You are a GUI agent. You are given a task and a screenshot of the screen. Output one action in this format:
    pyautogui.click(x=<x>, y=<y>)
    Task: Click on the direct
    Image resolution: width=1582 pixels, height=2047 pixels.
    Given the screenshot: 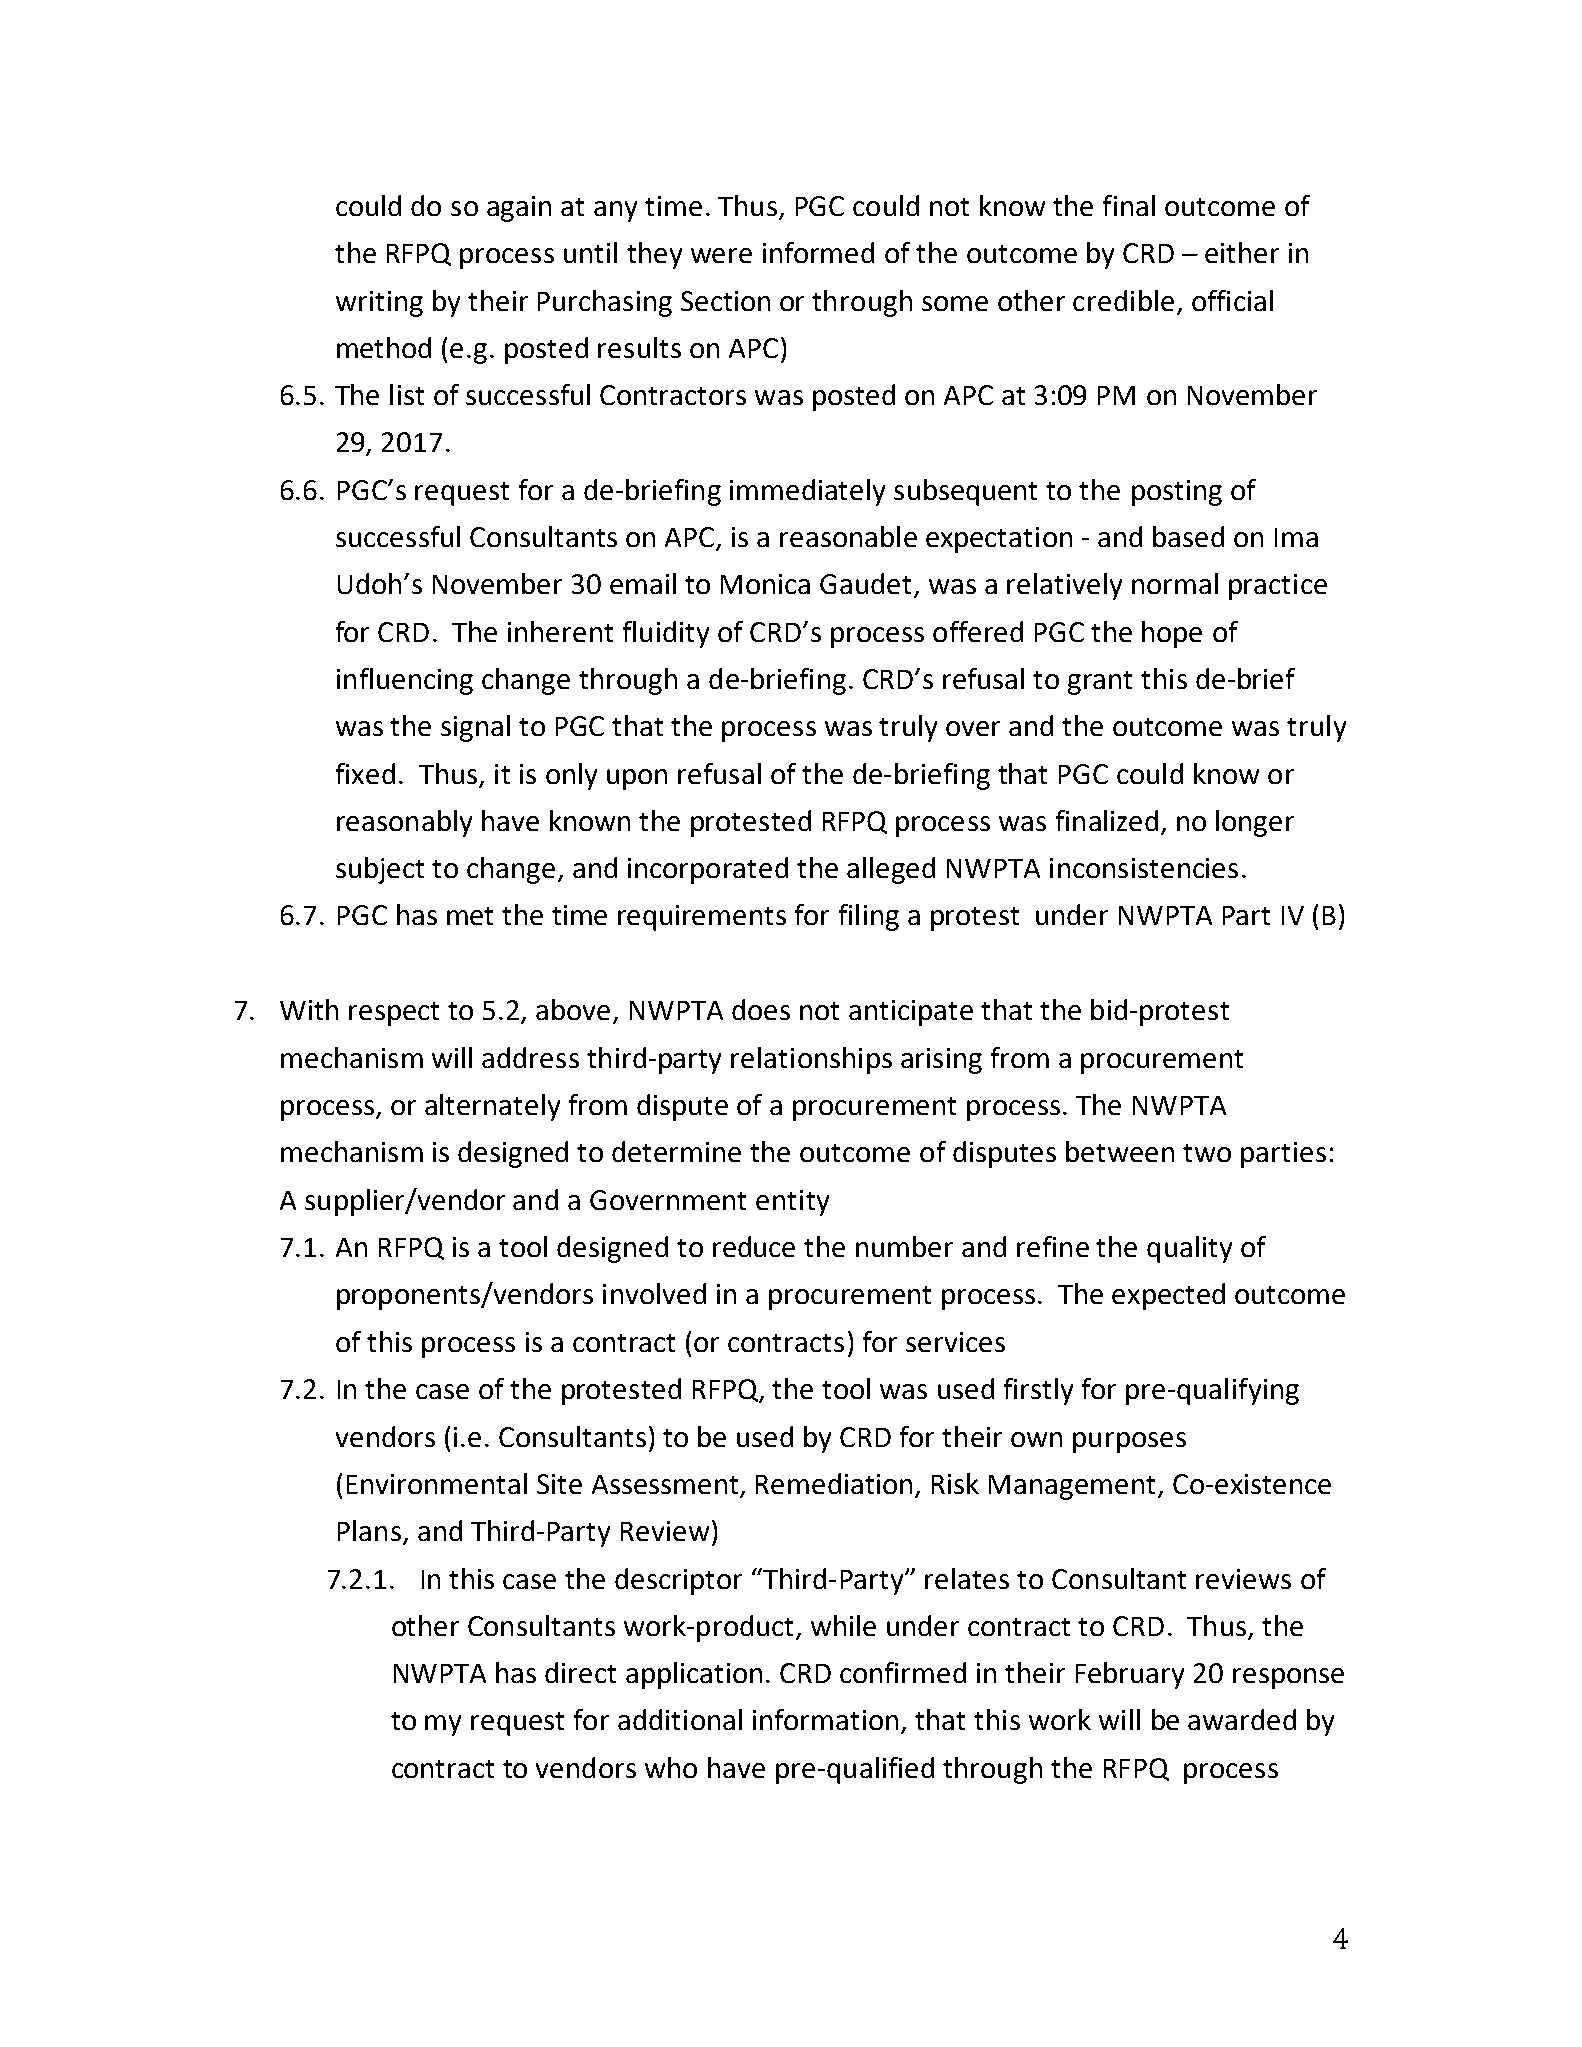 What is the action you would take?
    pyautogui.click(x=580, y=1672)
